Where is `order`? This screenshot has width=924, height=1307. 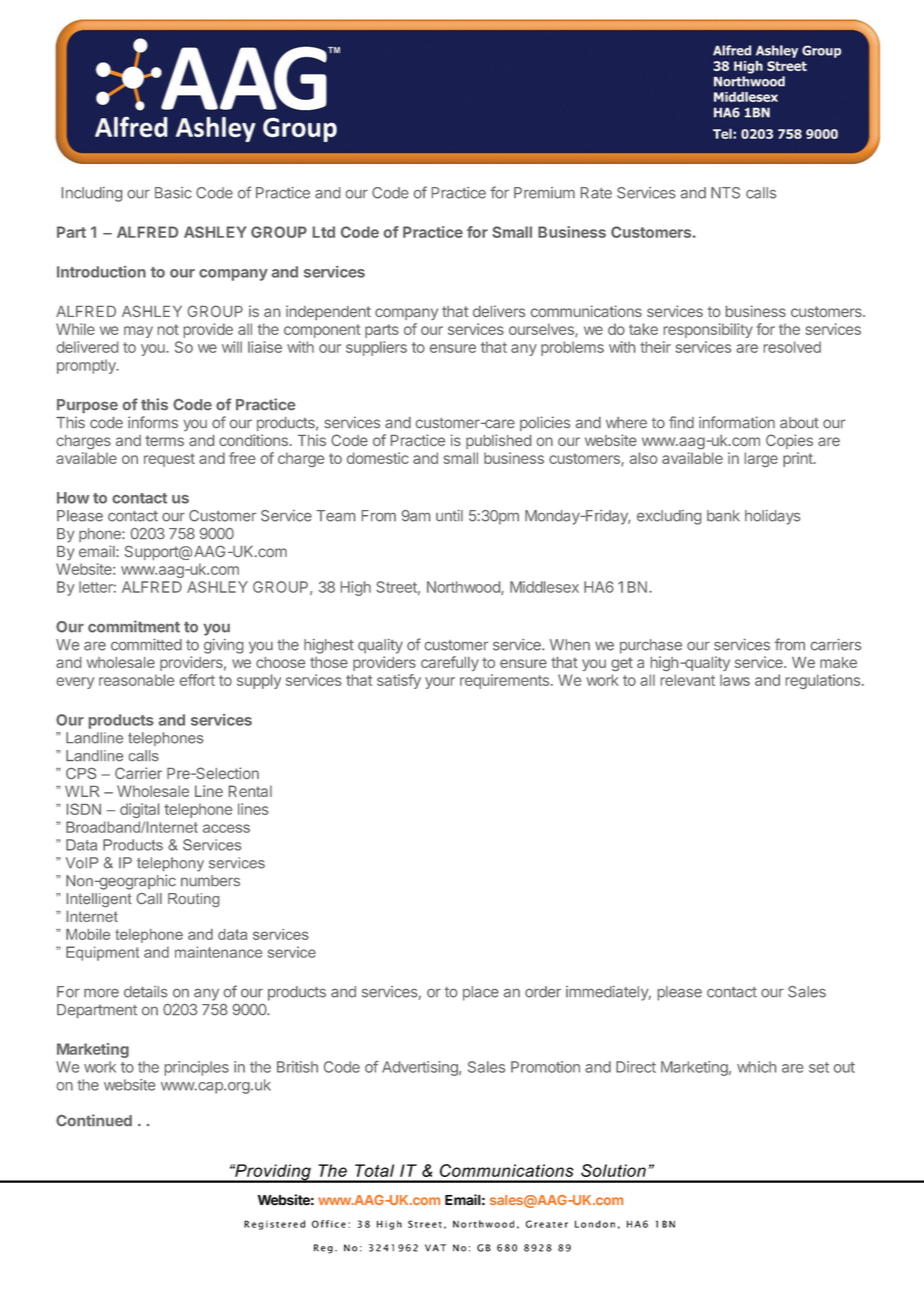 order is located at coordinates (543, 992).
